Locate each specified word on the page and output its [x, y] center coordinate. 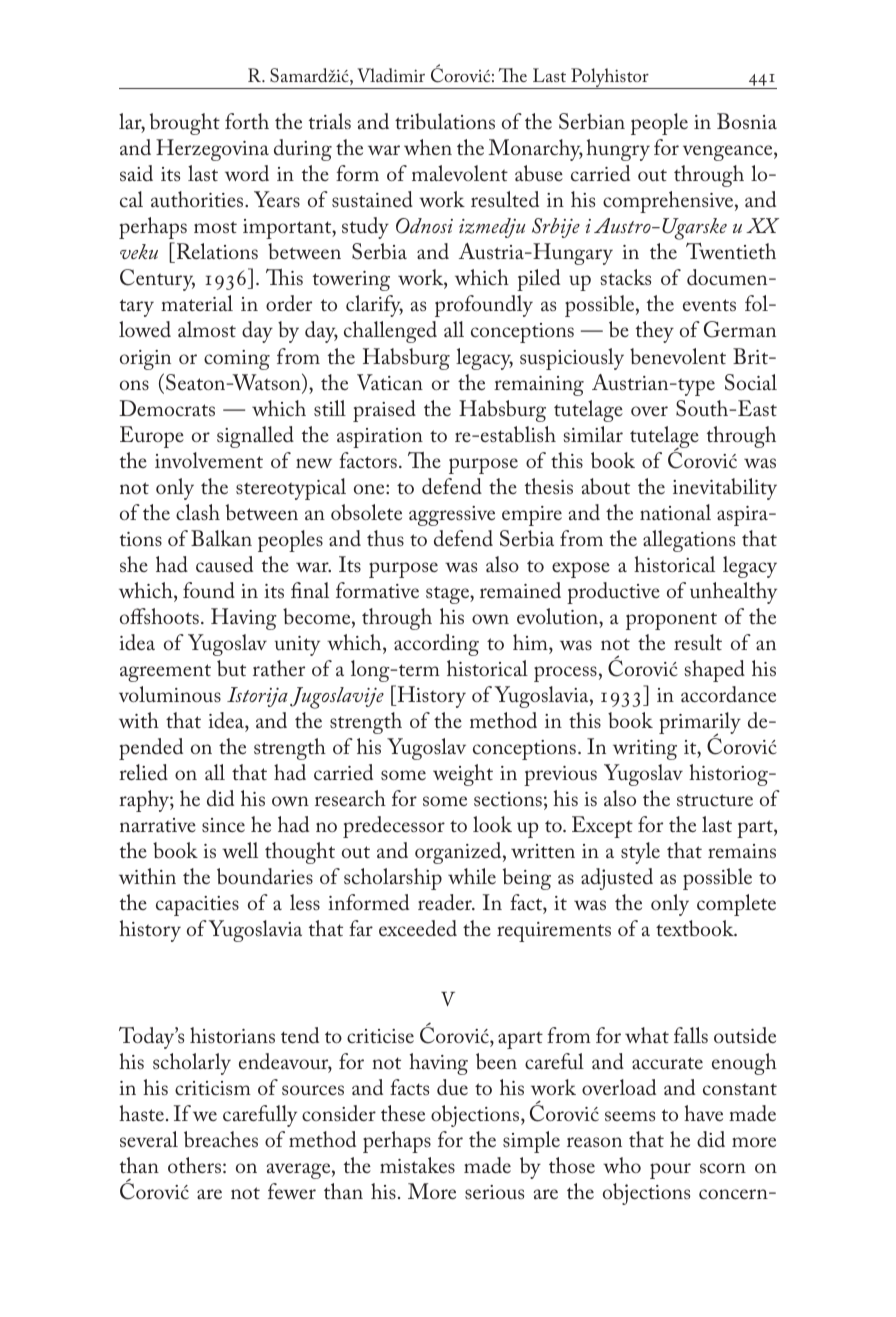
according [436, 645]
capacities [197, 906]
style [640, 853]
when [428, 147]
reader [446, 902]
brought [185, 124]
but [231, 668]
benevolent [678, 356]
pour [670, 1171]
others [194, 1165]
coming [237, 360]
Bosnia [747, 121]
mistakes [417, 1165]
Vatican [390, 382]
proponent [671, 621]
